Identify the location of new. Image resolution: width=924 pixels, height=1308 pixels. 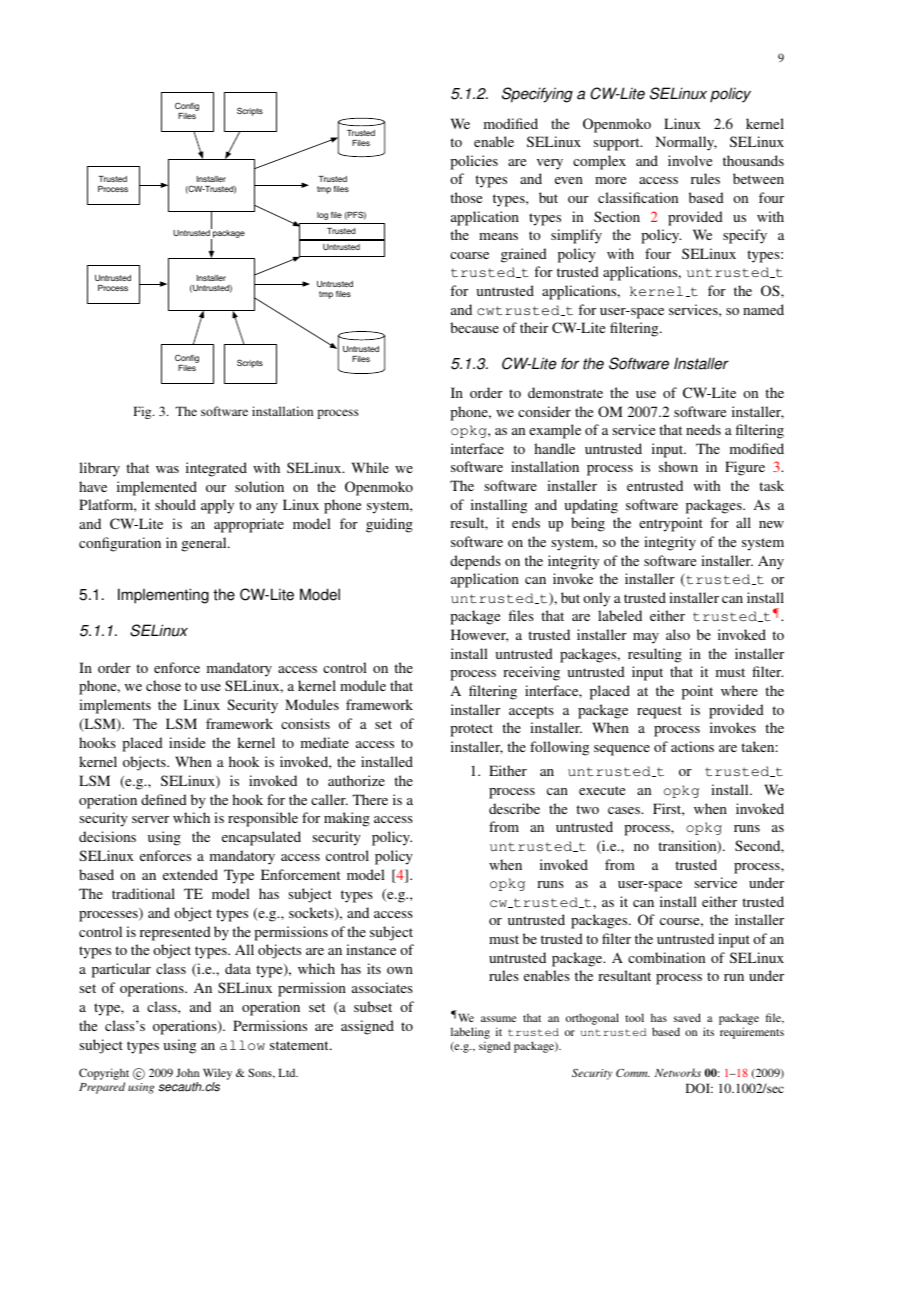
(771, 524).
